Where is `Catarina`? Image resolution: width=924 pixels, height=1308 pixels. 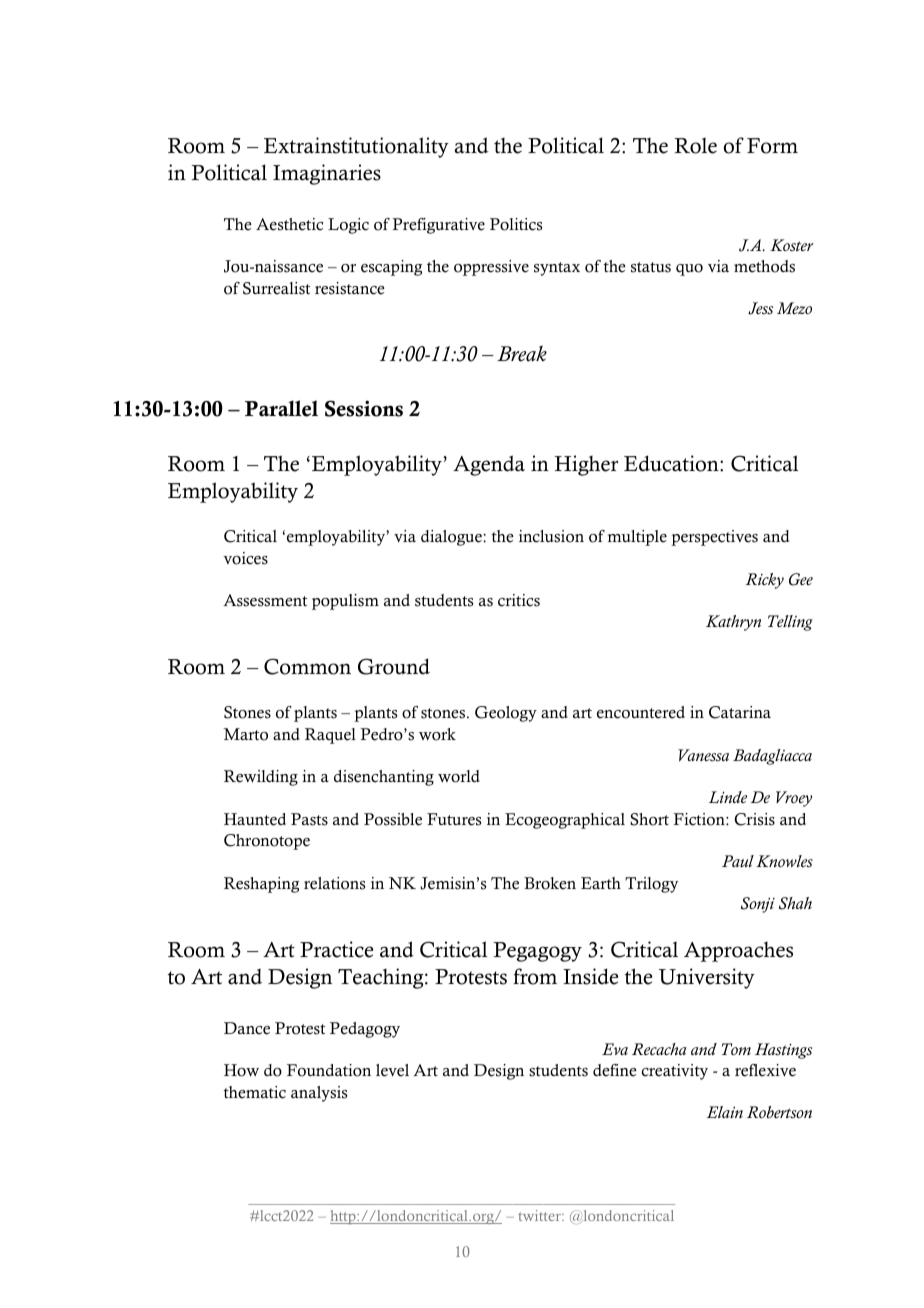
Catarina is located at coordinates (740, 712).
